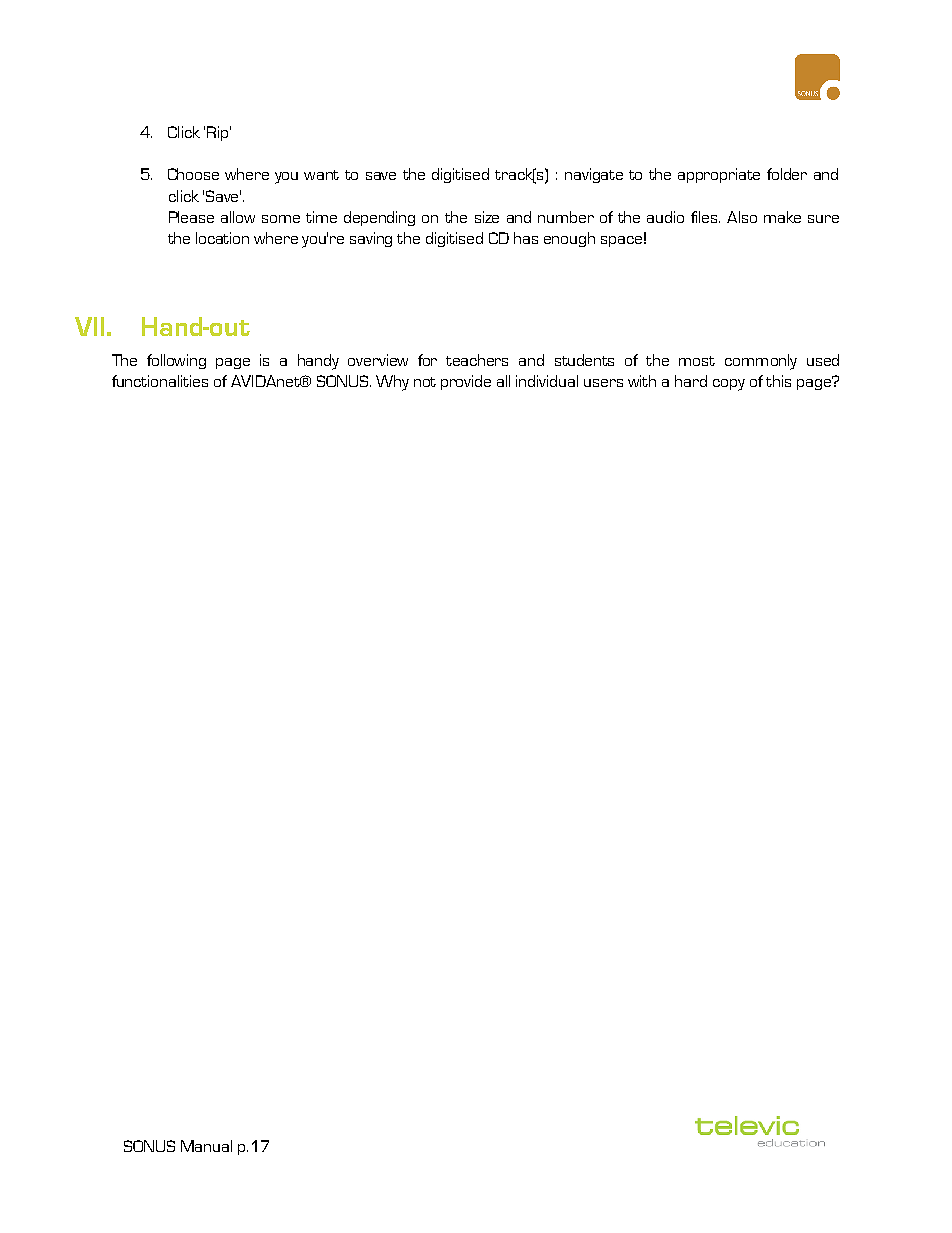 The height and width of the image is (1233, 952). Describe the element at coordinates (425, 382) in the image. I see `not` at that location.
